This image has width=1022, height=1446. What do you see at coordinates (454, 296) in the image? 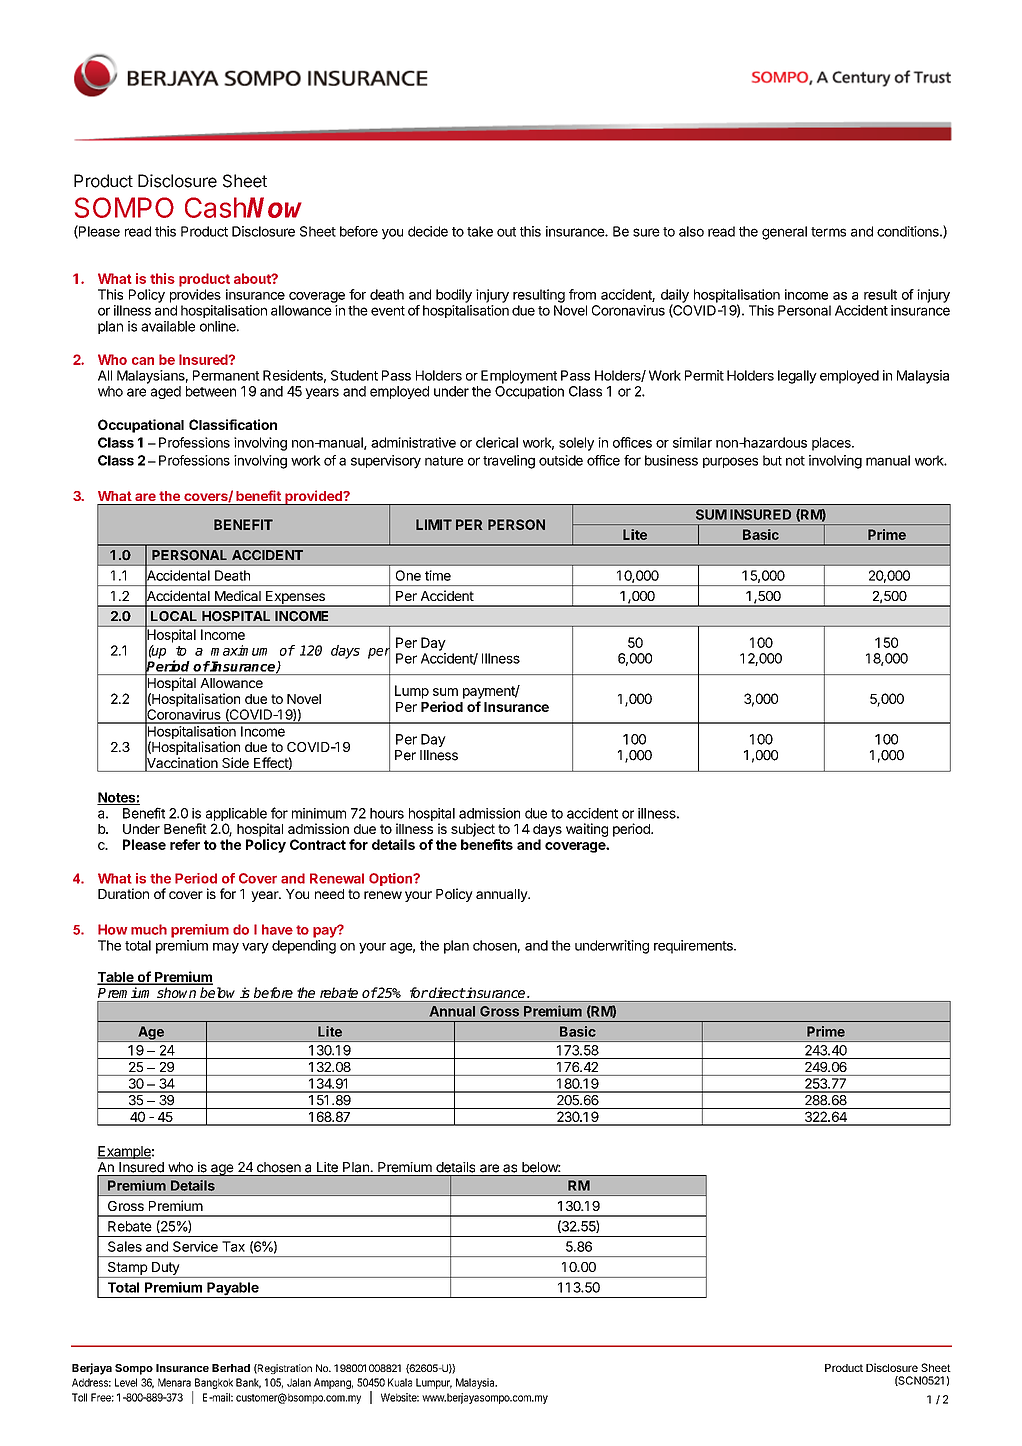
I see `bodily` at bounding box center [454, 296].
